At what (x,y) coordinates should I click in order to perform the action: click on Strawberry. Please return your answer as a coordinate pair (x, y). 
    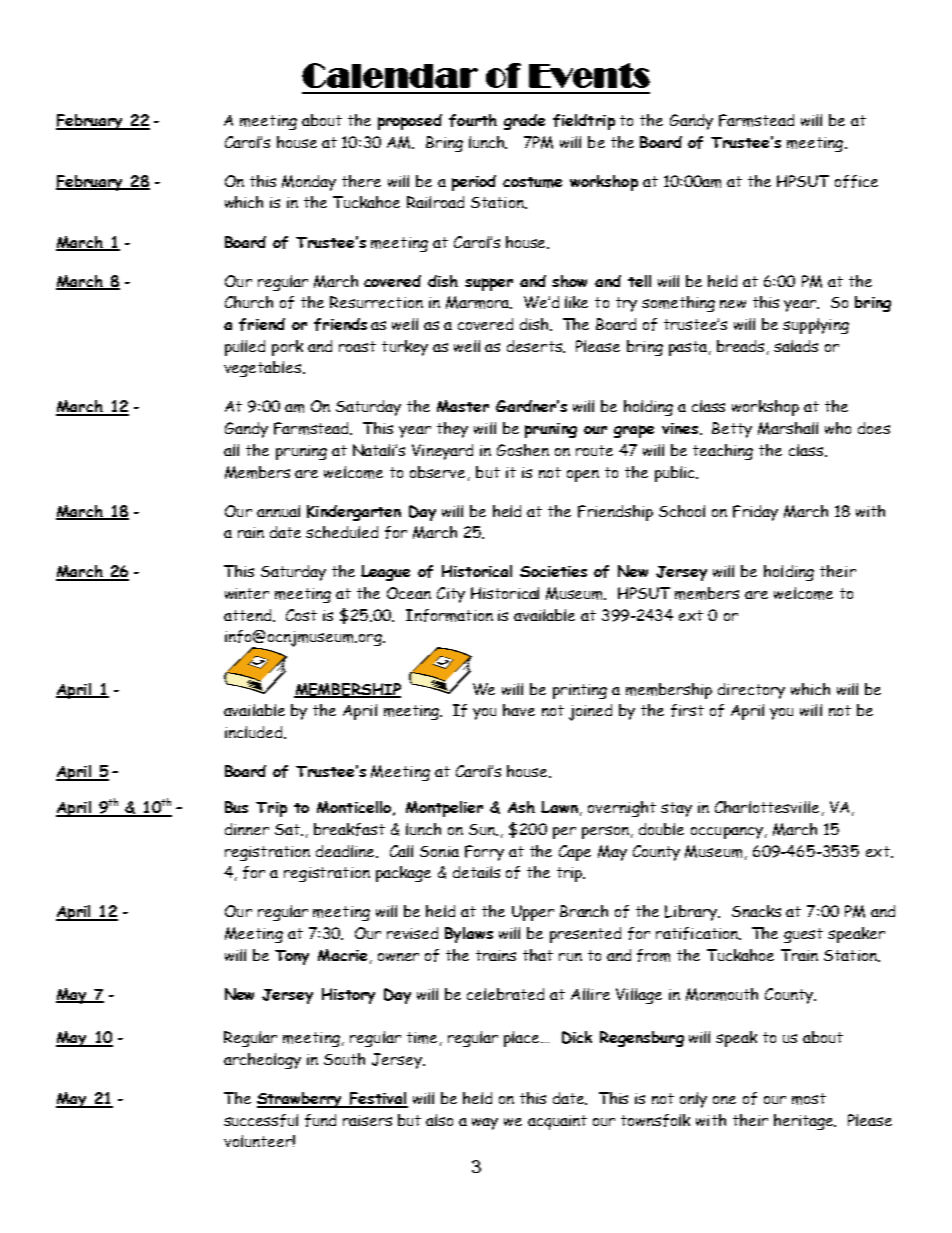
    Looking at the image, I should click on (301, 1100).
